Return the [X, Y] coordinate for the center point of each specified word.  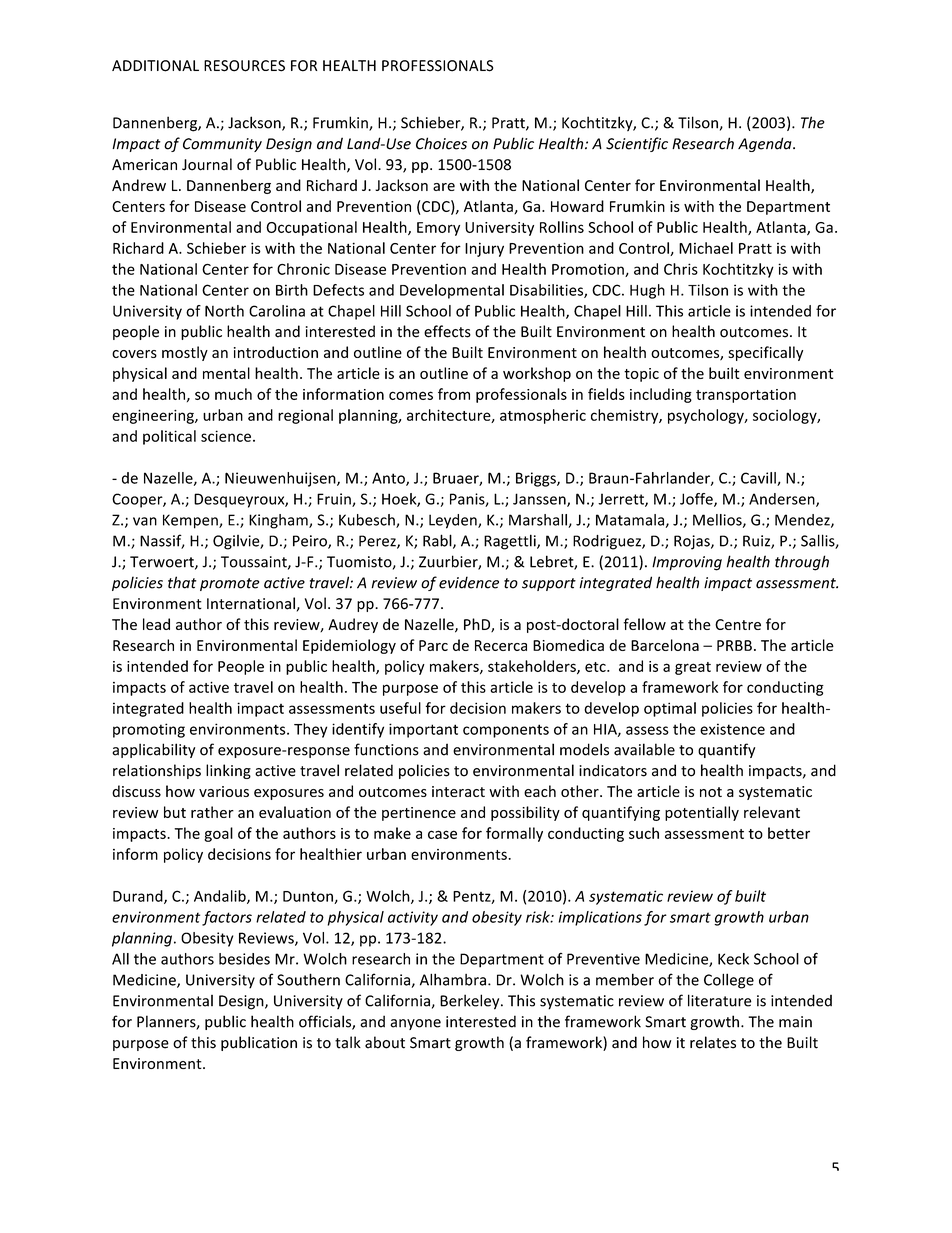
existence [732, 729]
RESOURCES [244, 66]
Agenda [766, 144]
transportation [746, 396]
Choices [441, 143]
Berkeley [471, 1002]
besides [244, 959]
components [506, 731]
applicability [153, 750]
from [454, 394]
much [233, 394]
